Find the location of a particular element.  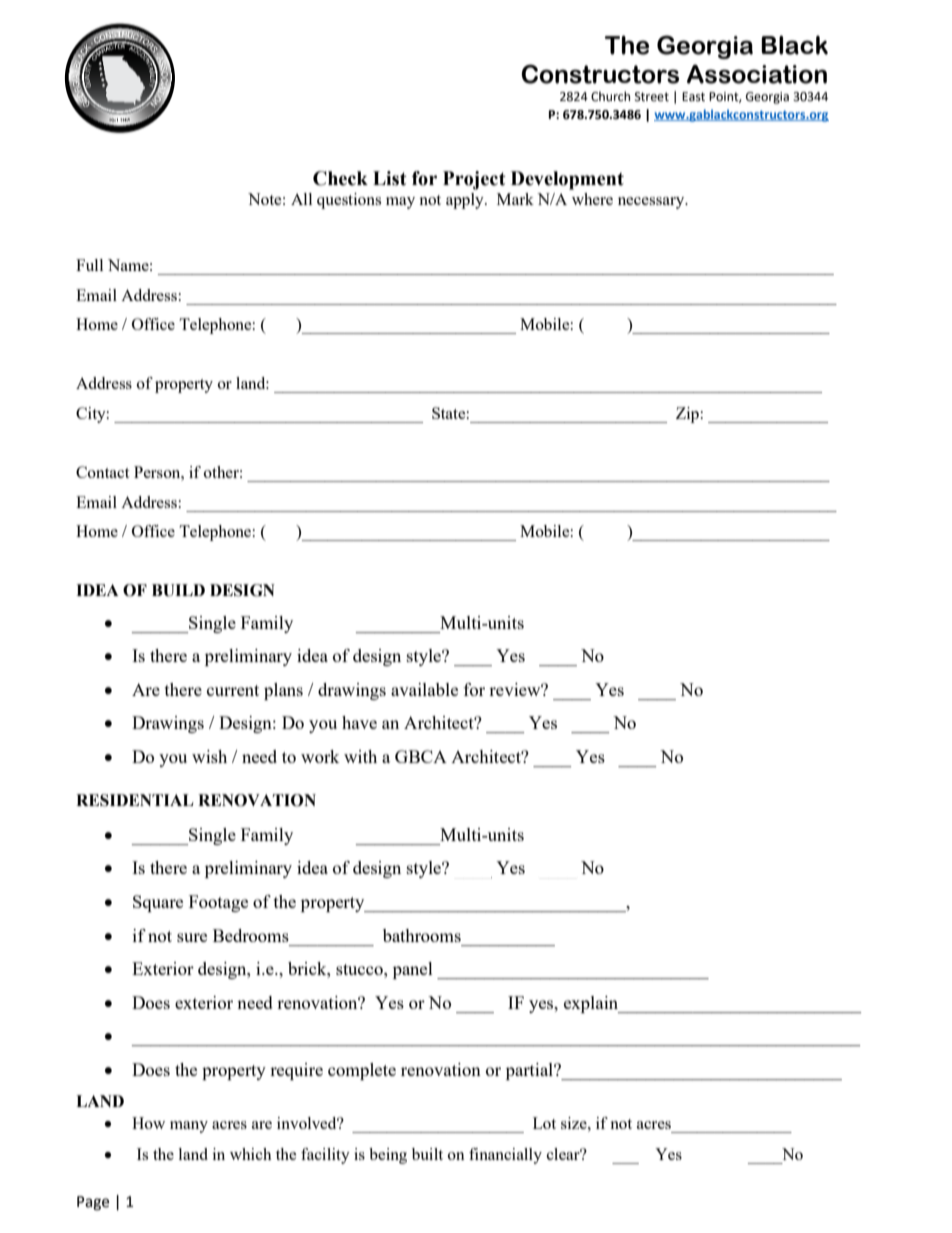

with is located at coordinates (360, 756).
